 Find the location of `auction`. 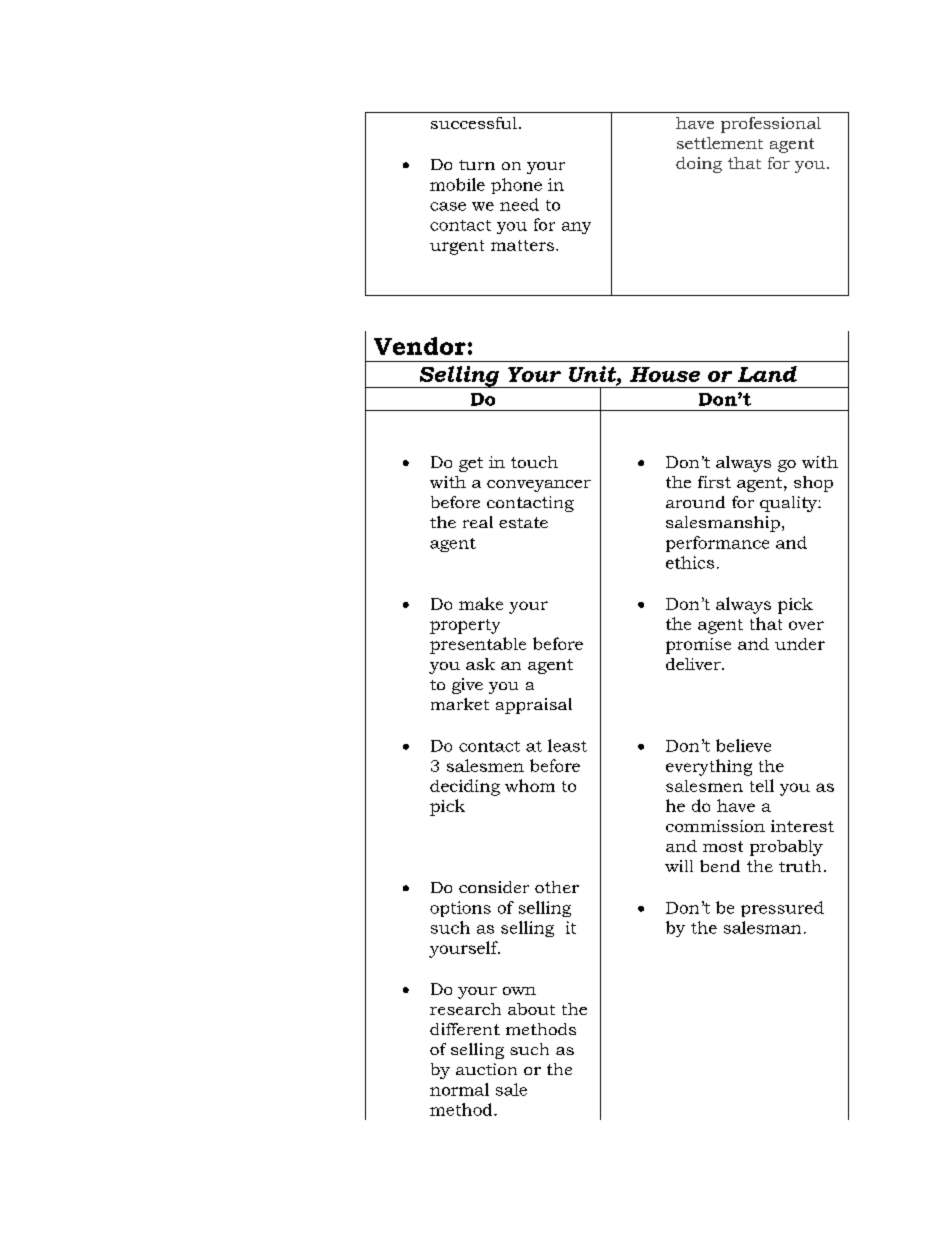

auction is located at coordinates (486, 1069).
